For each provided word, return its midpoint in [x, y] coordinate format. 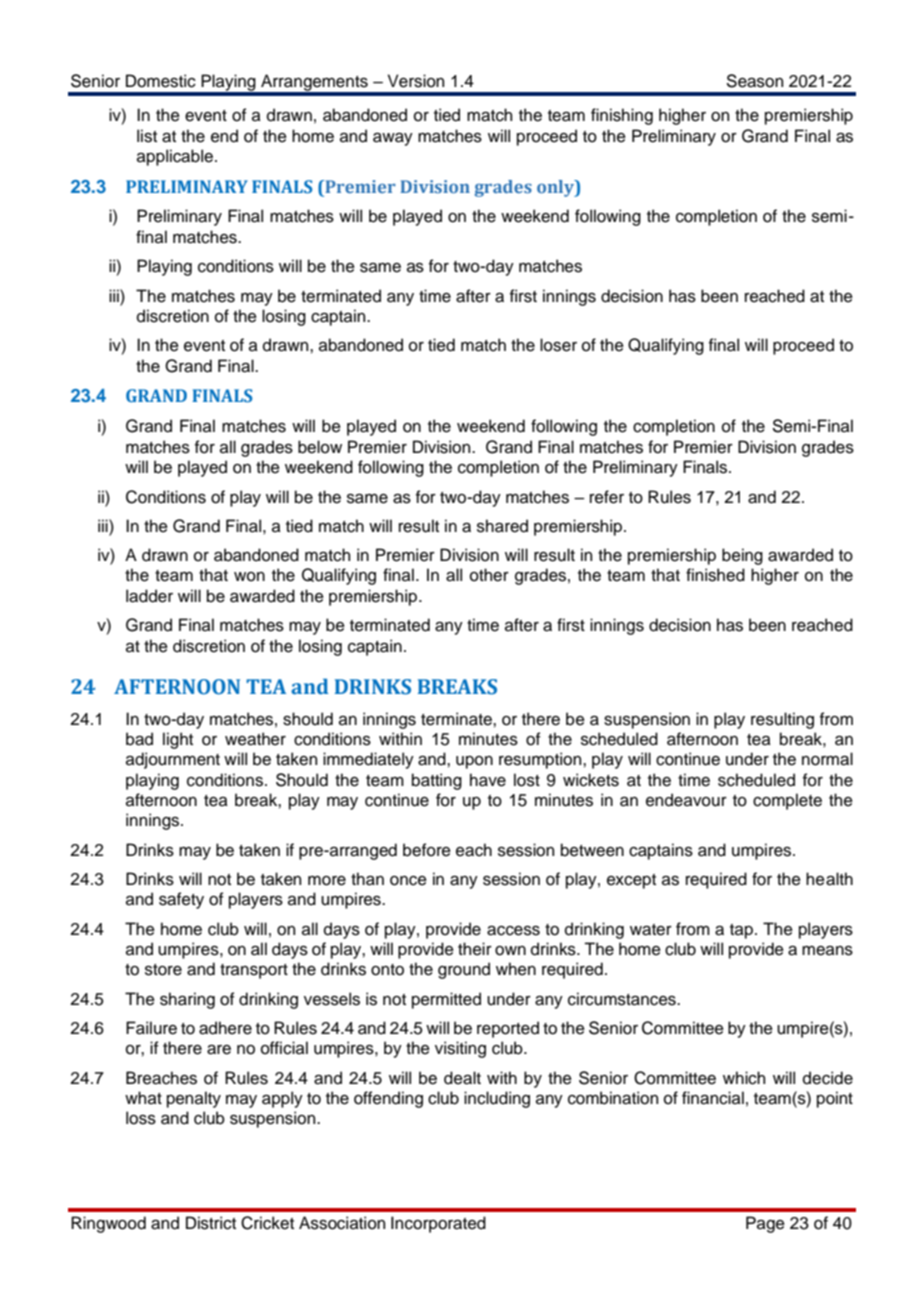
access [513, 931]
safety [181, 900]
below [320, 447]
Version [416, 81]
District [211, 1223]
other [489, 575]
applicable [175, 157]
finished [715, 575]
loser [558, 345]
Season [755, 81]
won [249, 577]
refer [607, 497]
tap [741, 931]
